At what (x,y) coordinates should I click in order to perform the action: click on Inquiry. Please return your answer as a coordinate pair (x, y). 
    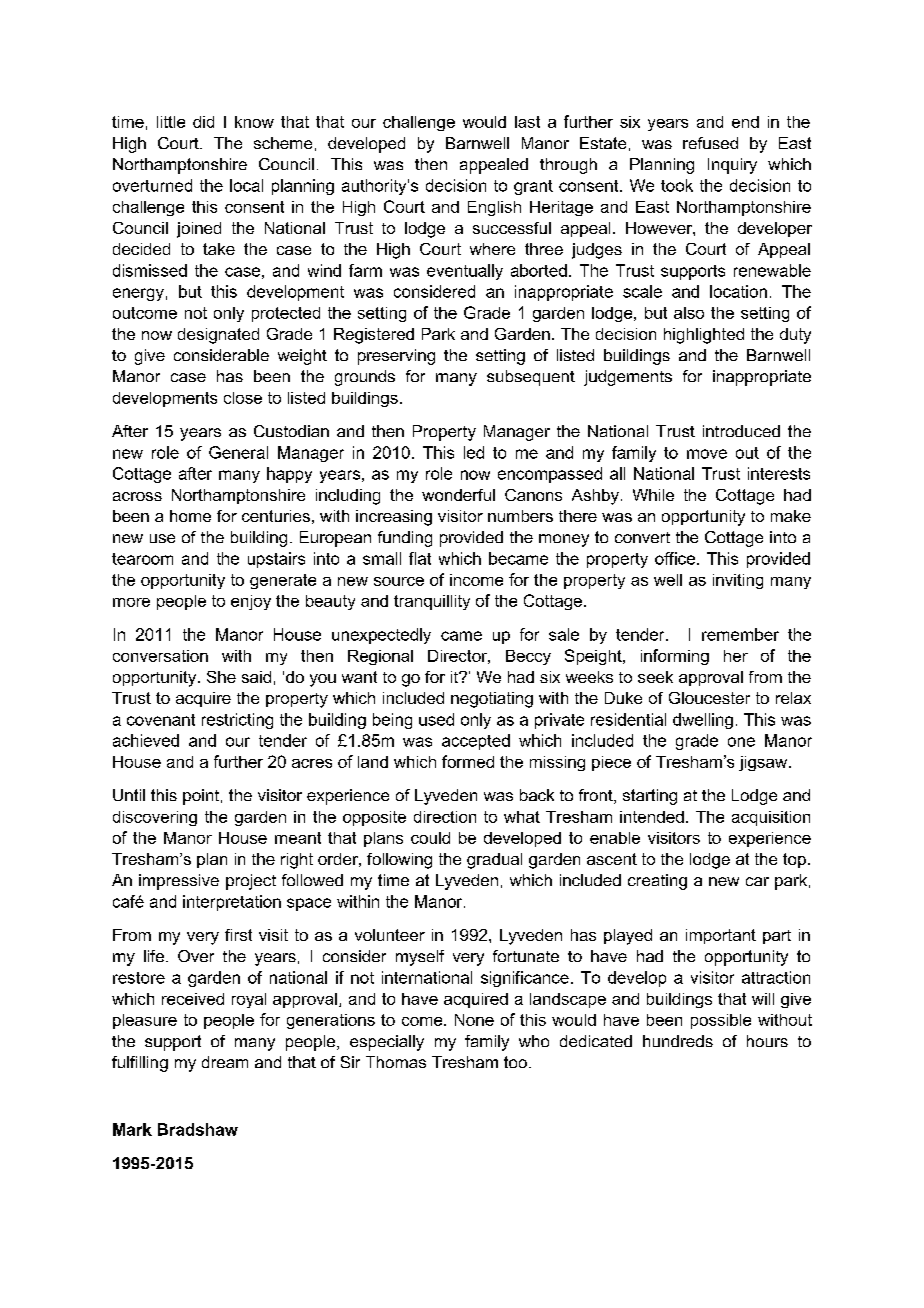
    Looking at the image, I should click on (732, 166).
